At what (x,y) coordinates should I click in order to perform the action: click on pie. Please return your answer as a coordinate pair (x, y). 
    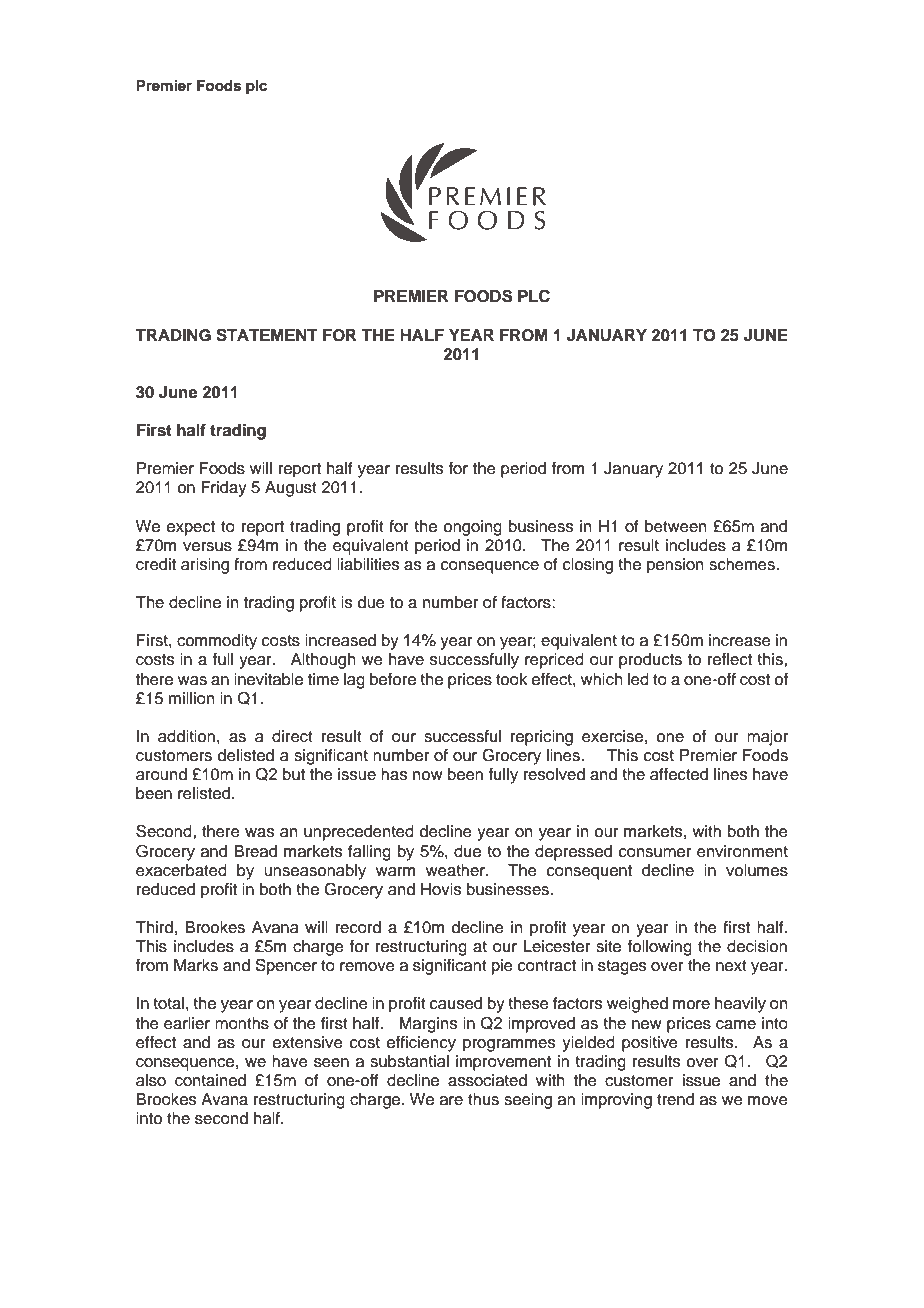
    Looking at the image, I should click on (502, 967).
